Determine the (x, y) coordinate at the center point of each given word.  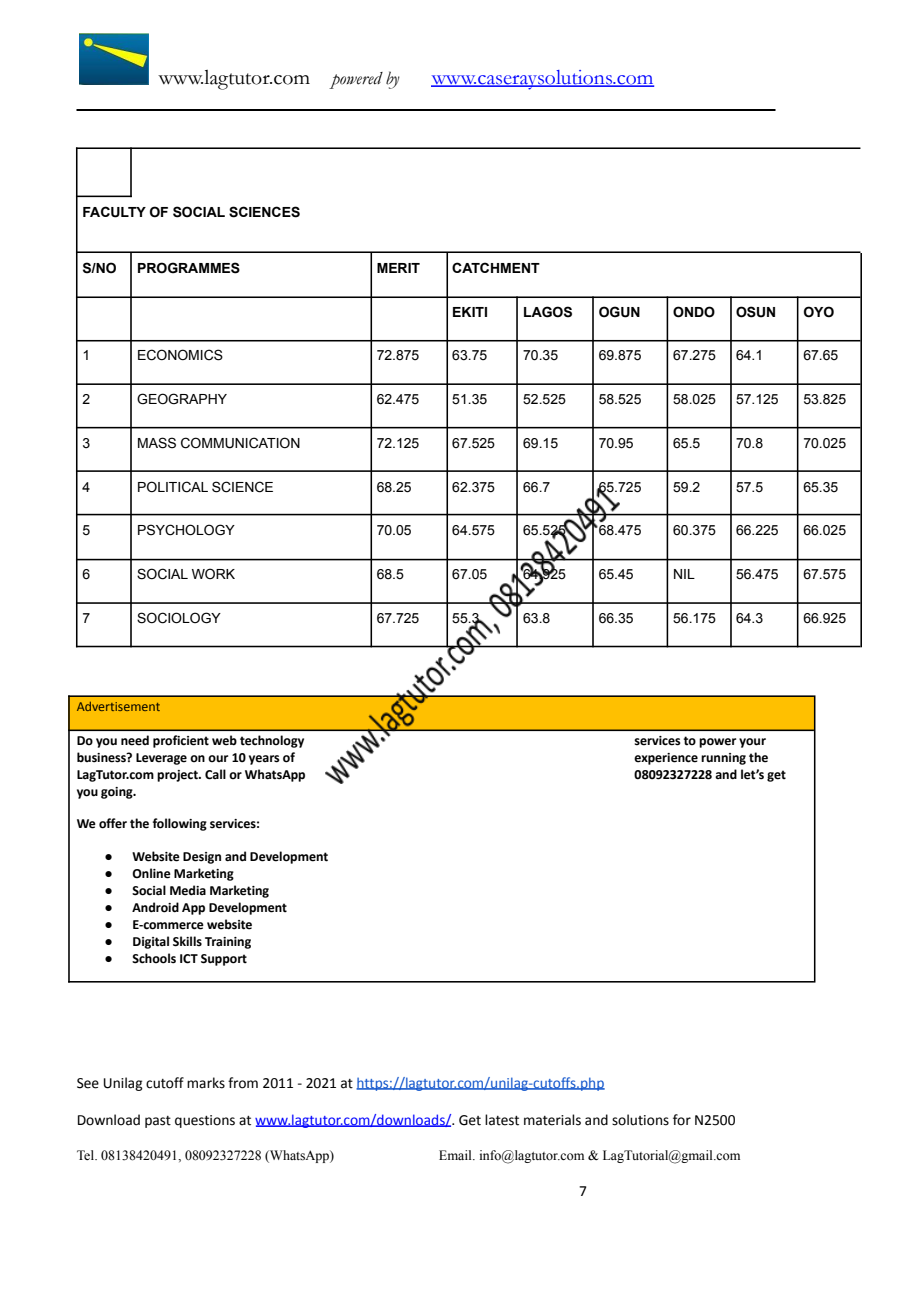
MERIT (398, 268)
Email (456, 1155)
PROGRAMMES (189, 268)
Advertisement (118, 706)
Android (155, 907)
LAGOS (548, 312)
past (158, 1122)
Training (228, 943)
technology (272, 741)
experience (666, 759)
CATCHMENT (496, 267)
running (723, 759)
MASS (157, 443)
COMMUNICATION (240, 443)
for (682, 1120)
